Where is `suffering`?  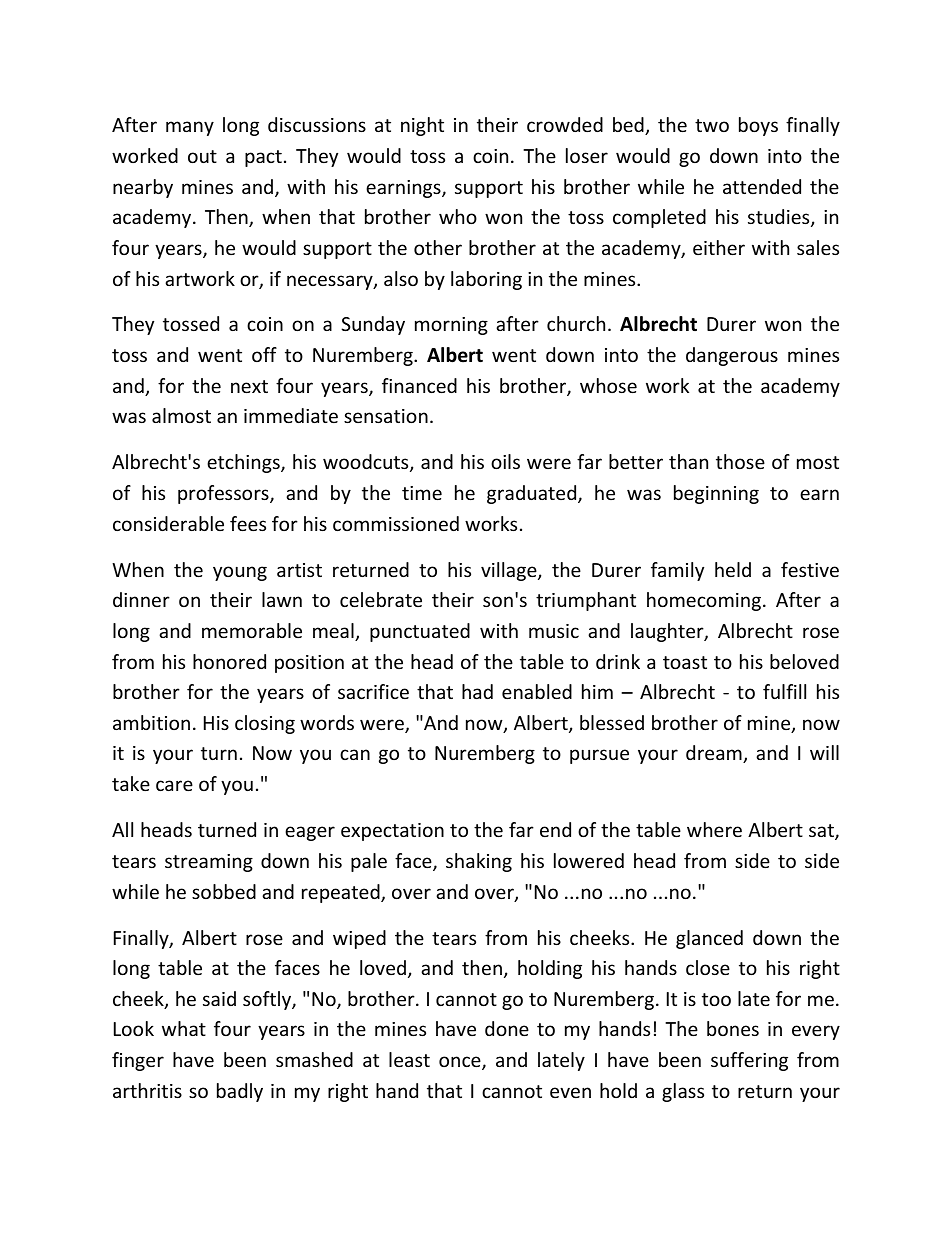
suffering is located at coordinates (749, 1061).
